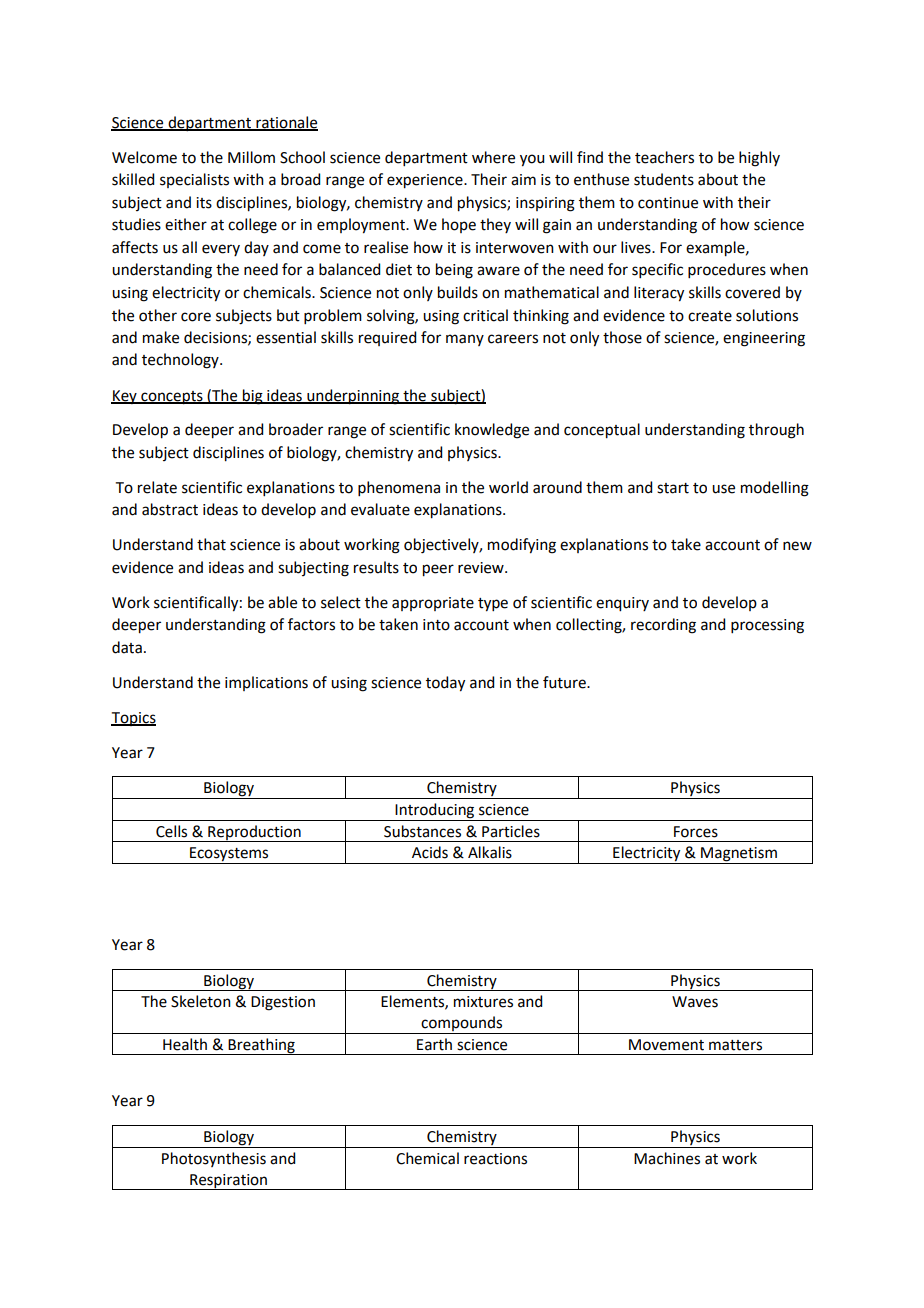  Describe the element at coordinates (194, 180) in the image. I see `specialists` at that location.
